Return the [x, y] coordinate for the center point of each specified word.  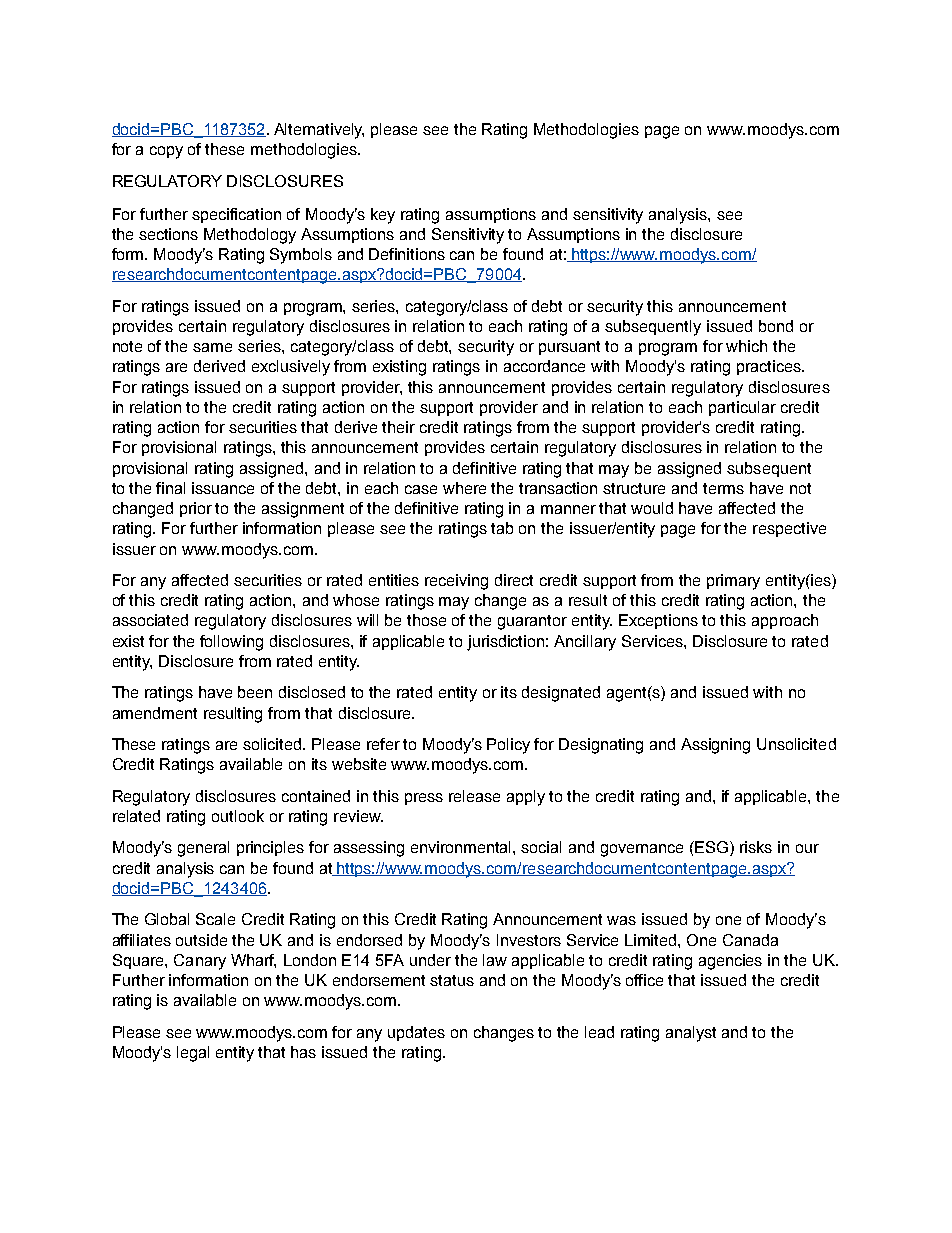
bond [776, 326]
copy [166, 152]
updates [416, 1033]
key [383, 216]
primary [733, 582]
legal [193, 1054]
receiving [456, 582]
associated [150, 620]
